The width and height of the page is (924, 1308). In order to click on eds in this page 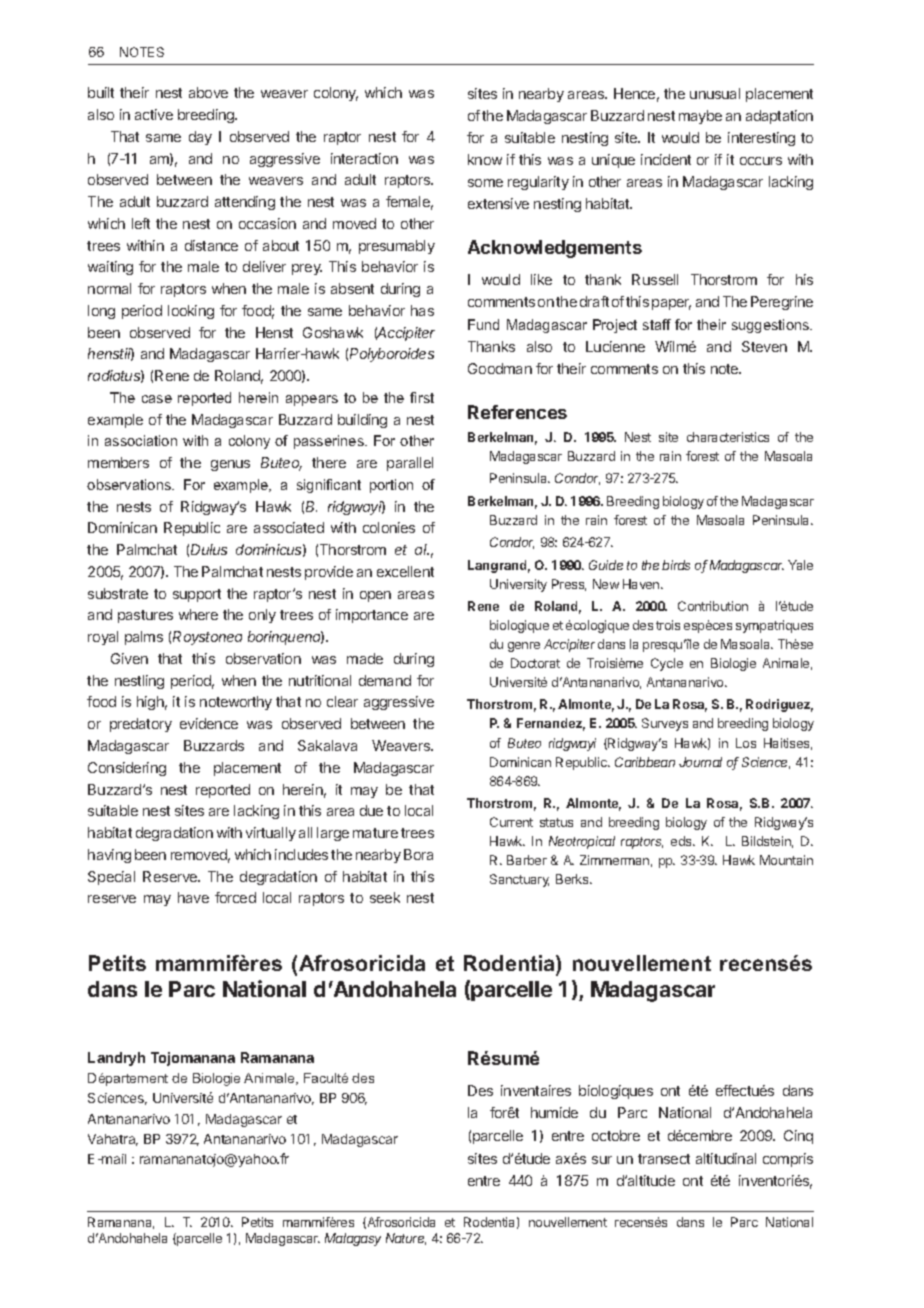, I will do `click(682, 841)`.
